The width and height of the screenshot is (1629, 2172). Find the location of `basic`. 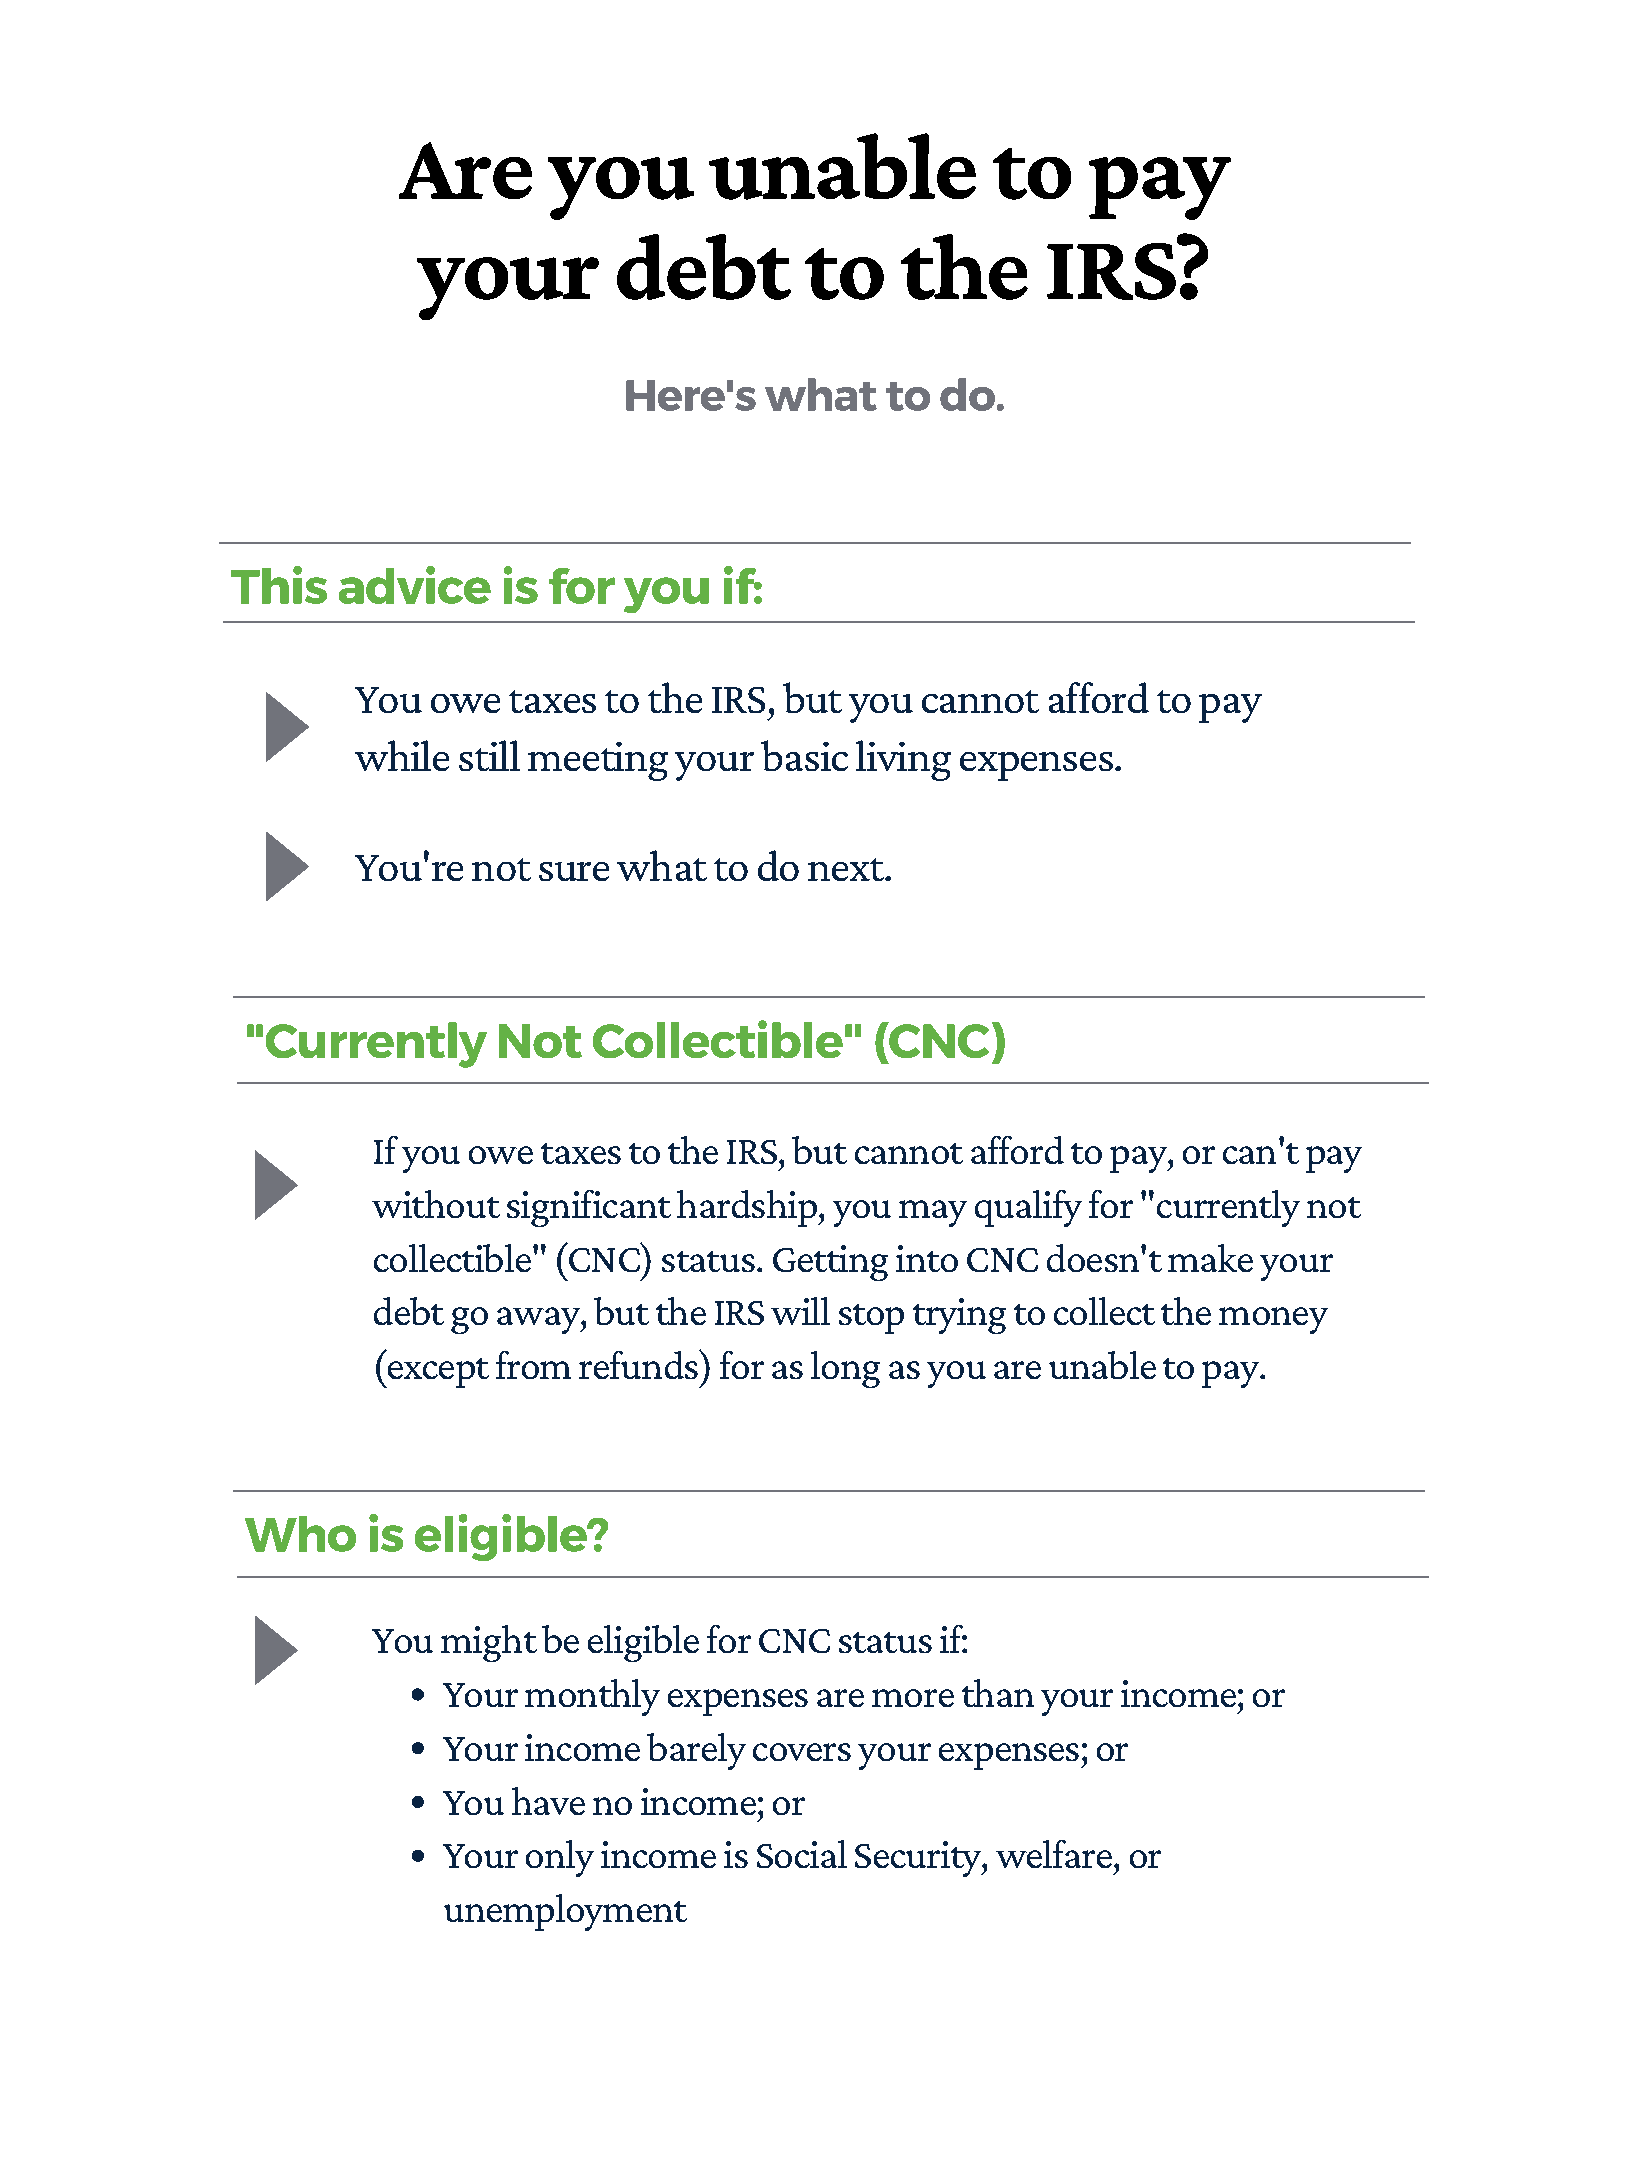

basic is located at coordinates (804, 755).
